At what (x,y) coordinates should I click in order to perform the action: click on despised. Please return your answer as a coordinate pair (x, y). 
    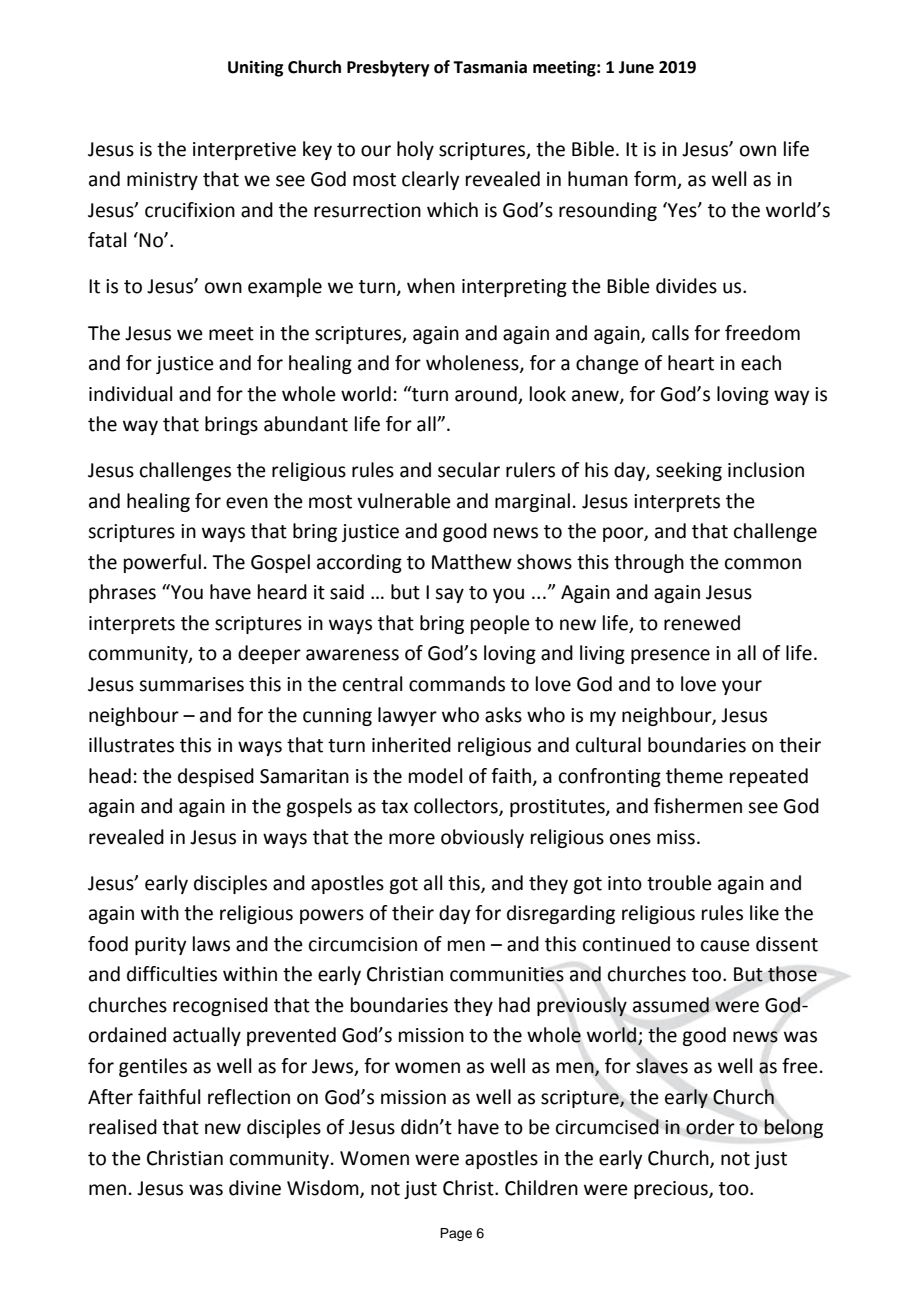
    Looking at the image, I should click on (216, 777).
